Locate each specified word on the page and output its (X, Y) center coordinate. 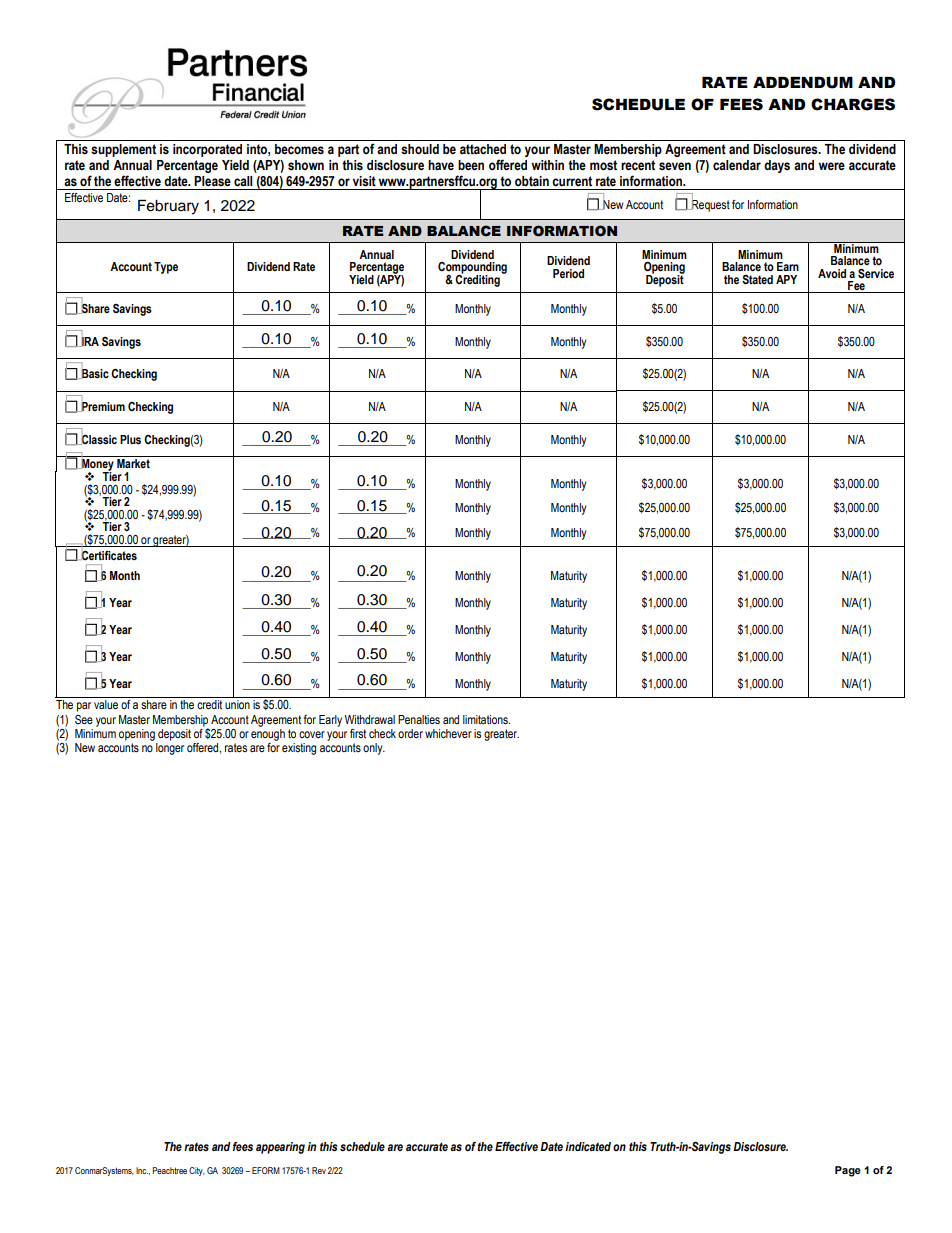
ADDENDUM (803, 83)
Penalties (419, 720)
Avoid (832, 273)
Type (166, 268)
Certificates (108, 556)
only (374, 749)
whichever (448, 733)
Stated (757, 280)
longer (170, 749)
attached (483, 149)
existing (299, 749)
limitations (486, 720)
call (243, 181)
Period (568, 273)
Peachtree (170, 1170)
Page (848, 1171)
